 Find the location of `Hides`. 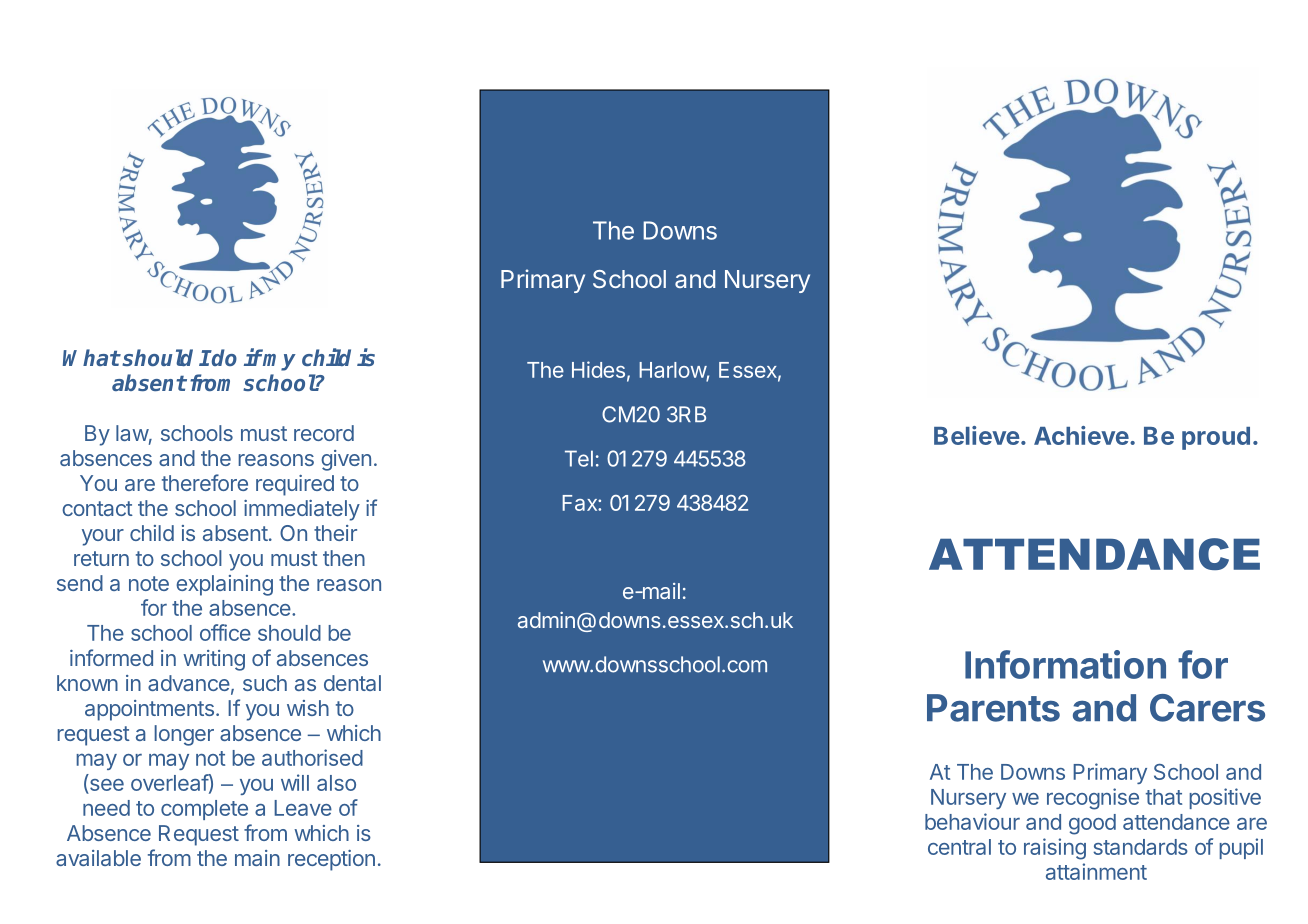

Hides is located at coordinates (598, 369).
